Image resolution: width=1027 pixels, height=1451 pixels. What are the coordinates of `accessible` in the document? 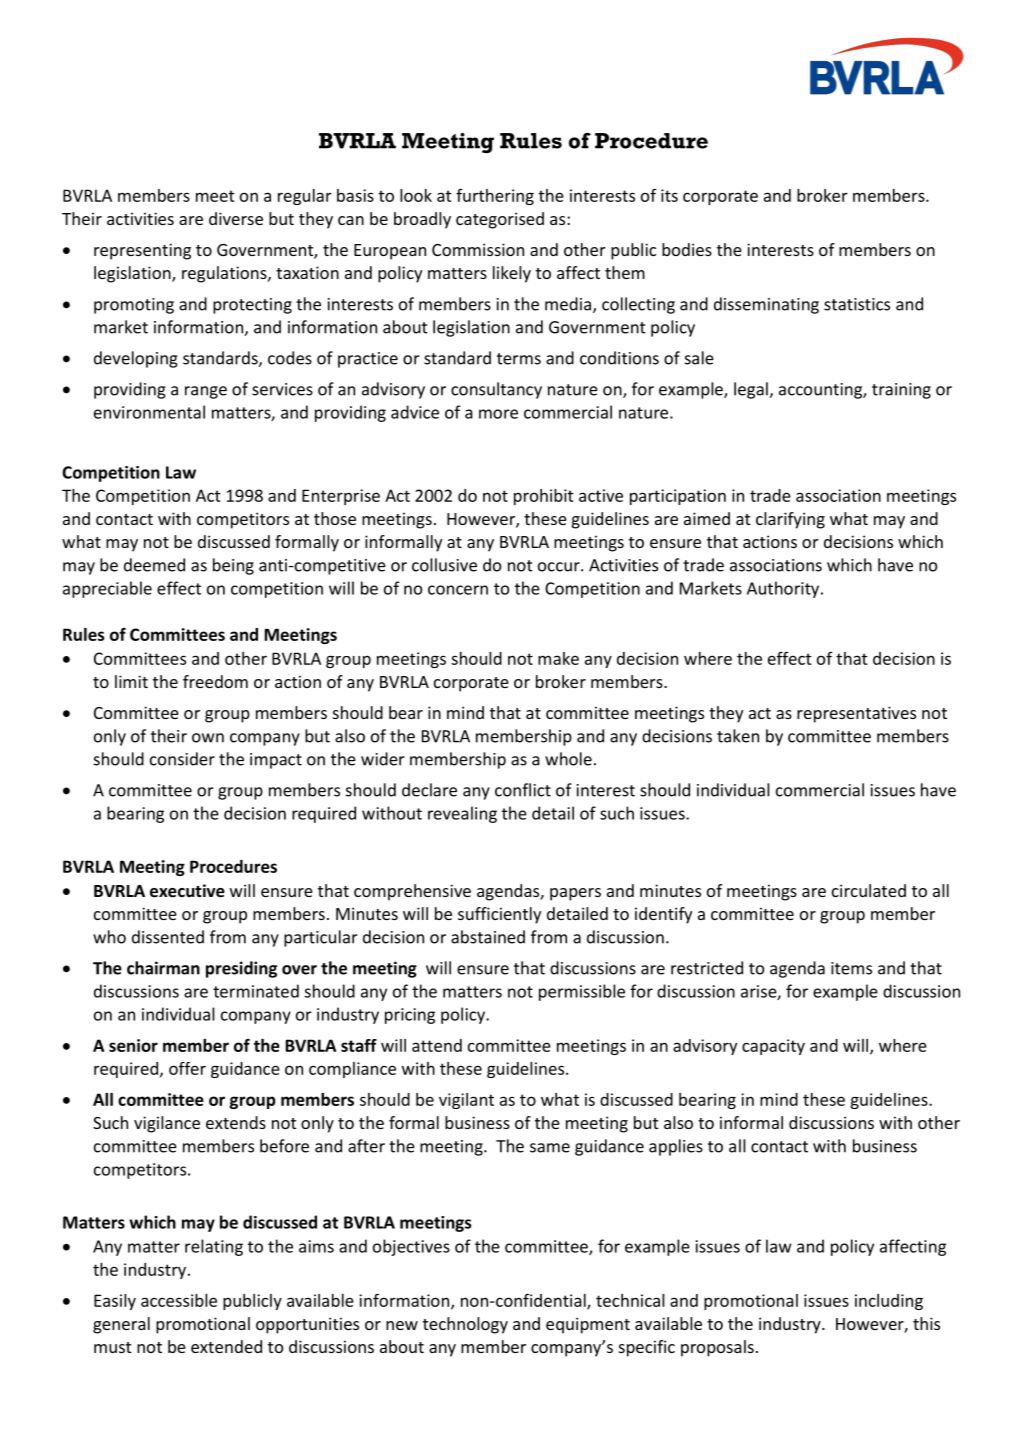 It's located at (179, 1300).
